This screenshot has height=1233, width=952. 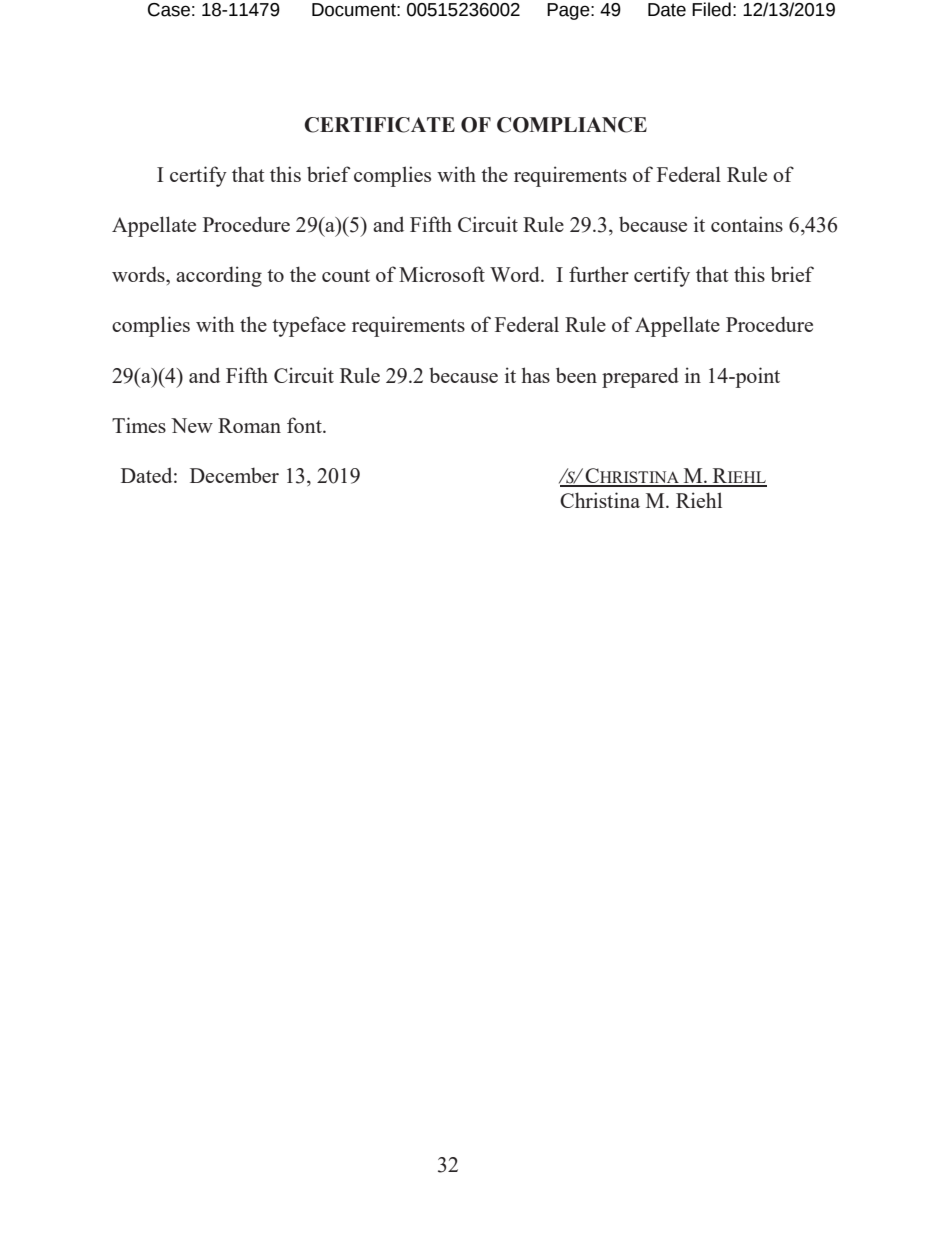 What do you see at coordinates (442, 274) in the screenshot?
I see `Microsoft` at bounding box center [442, 274].
